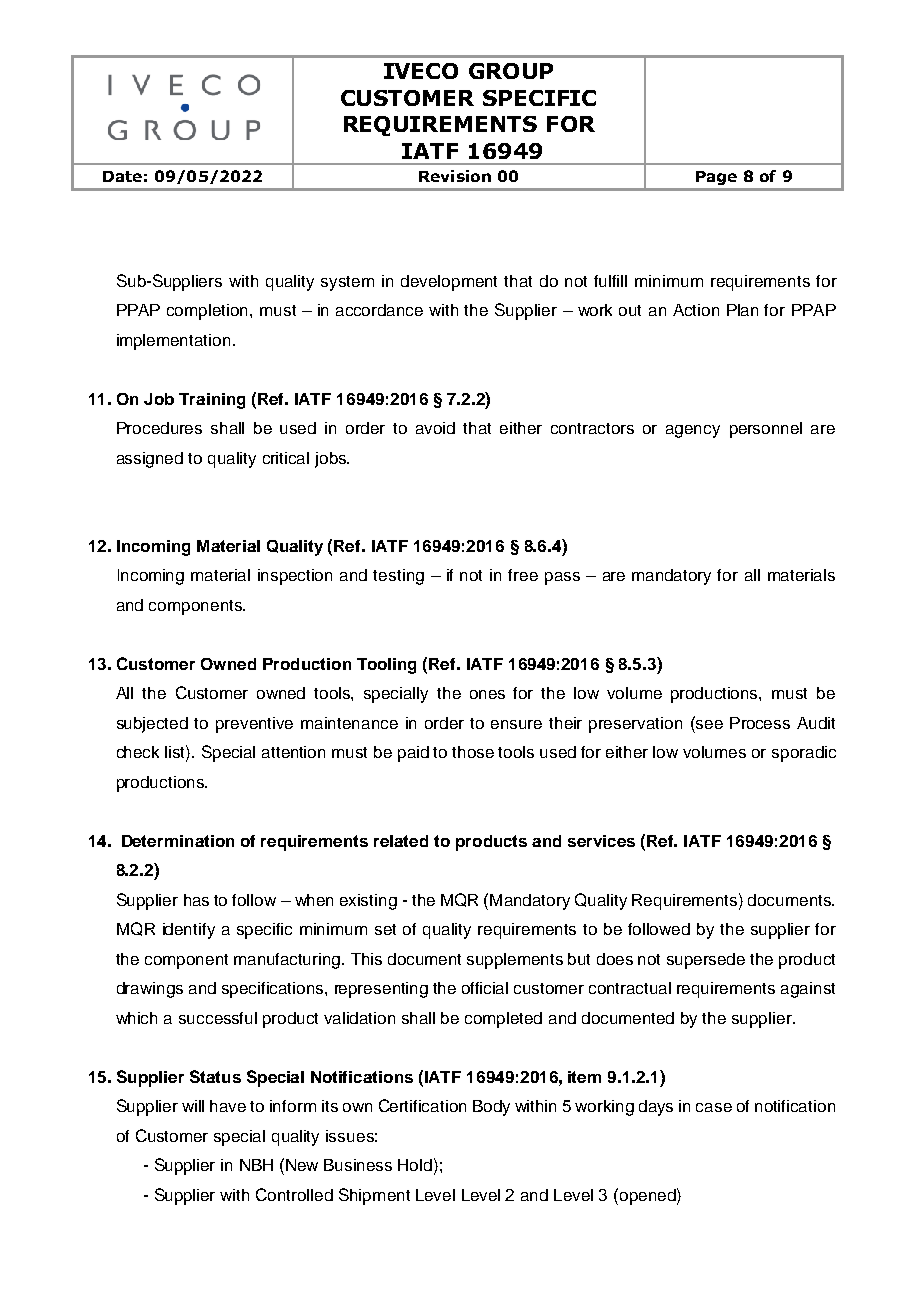 The image size is (924, 1308). What do you see at coordinates (760, 723) in the screenshot?
I see `Process` at bounding box center [760, 723].
